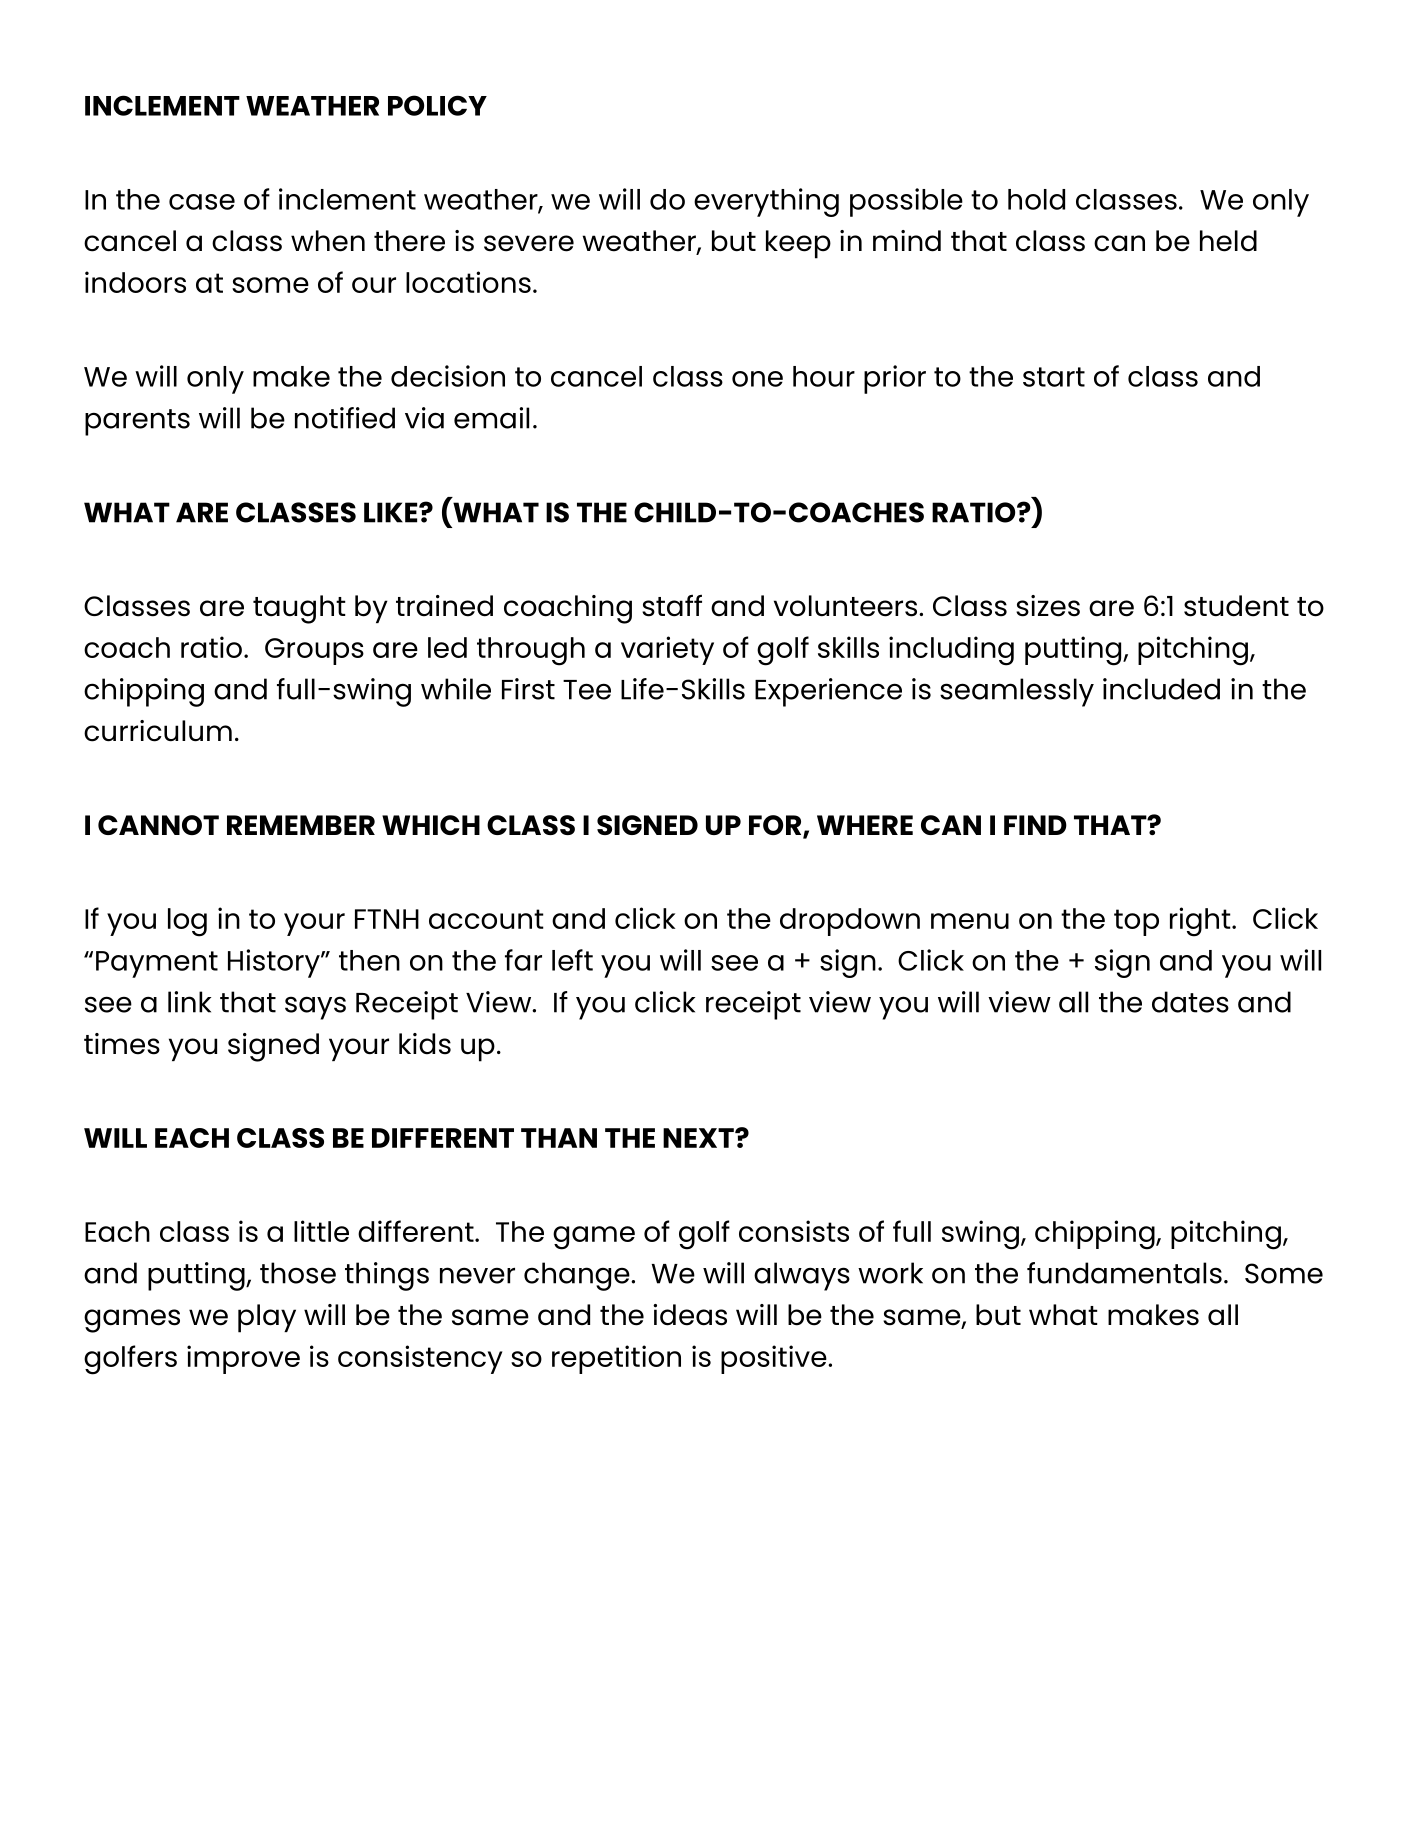 The image size is (1418, 1835). I want to click on taught, so click(299, 609).
